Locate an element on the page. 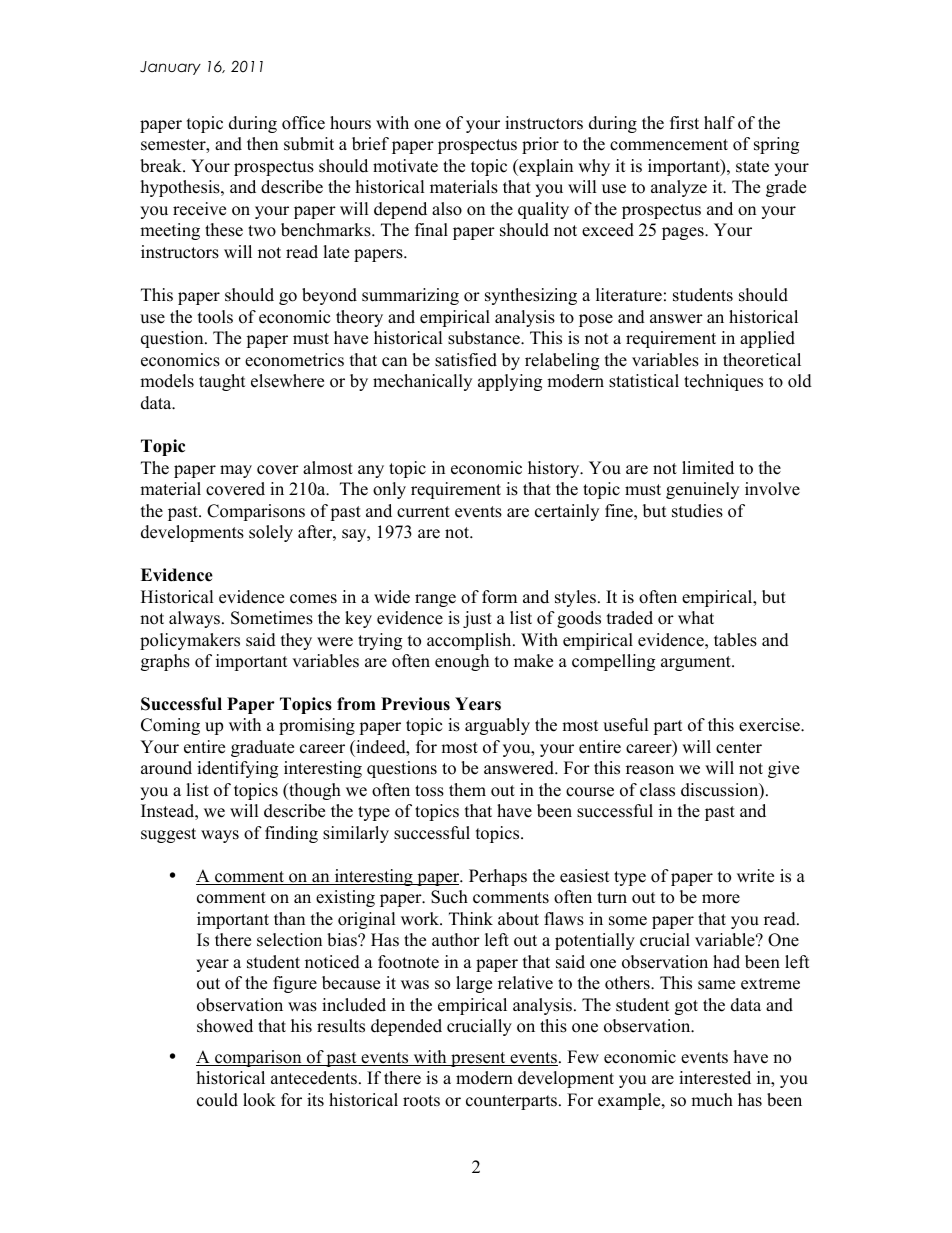  then is located at coordinates (262, 144).
